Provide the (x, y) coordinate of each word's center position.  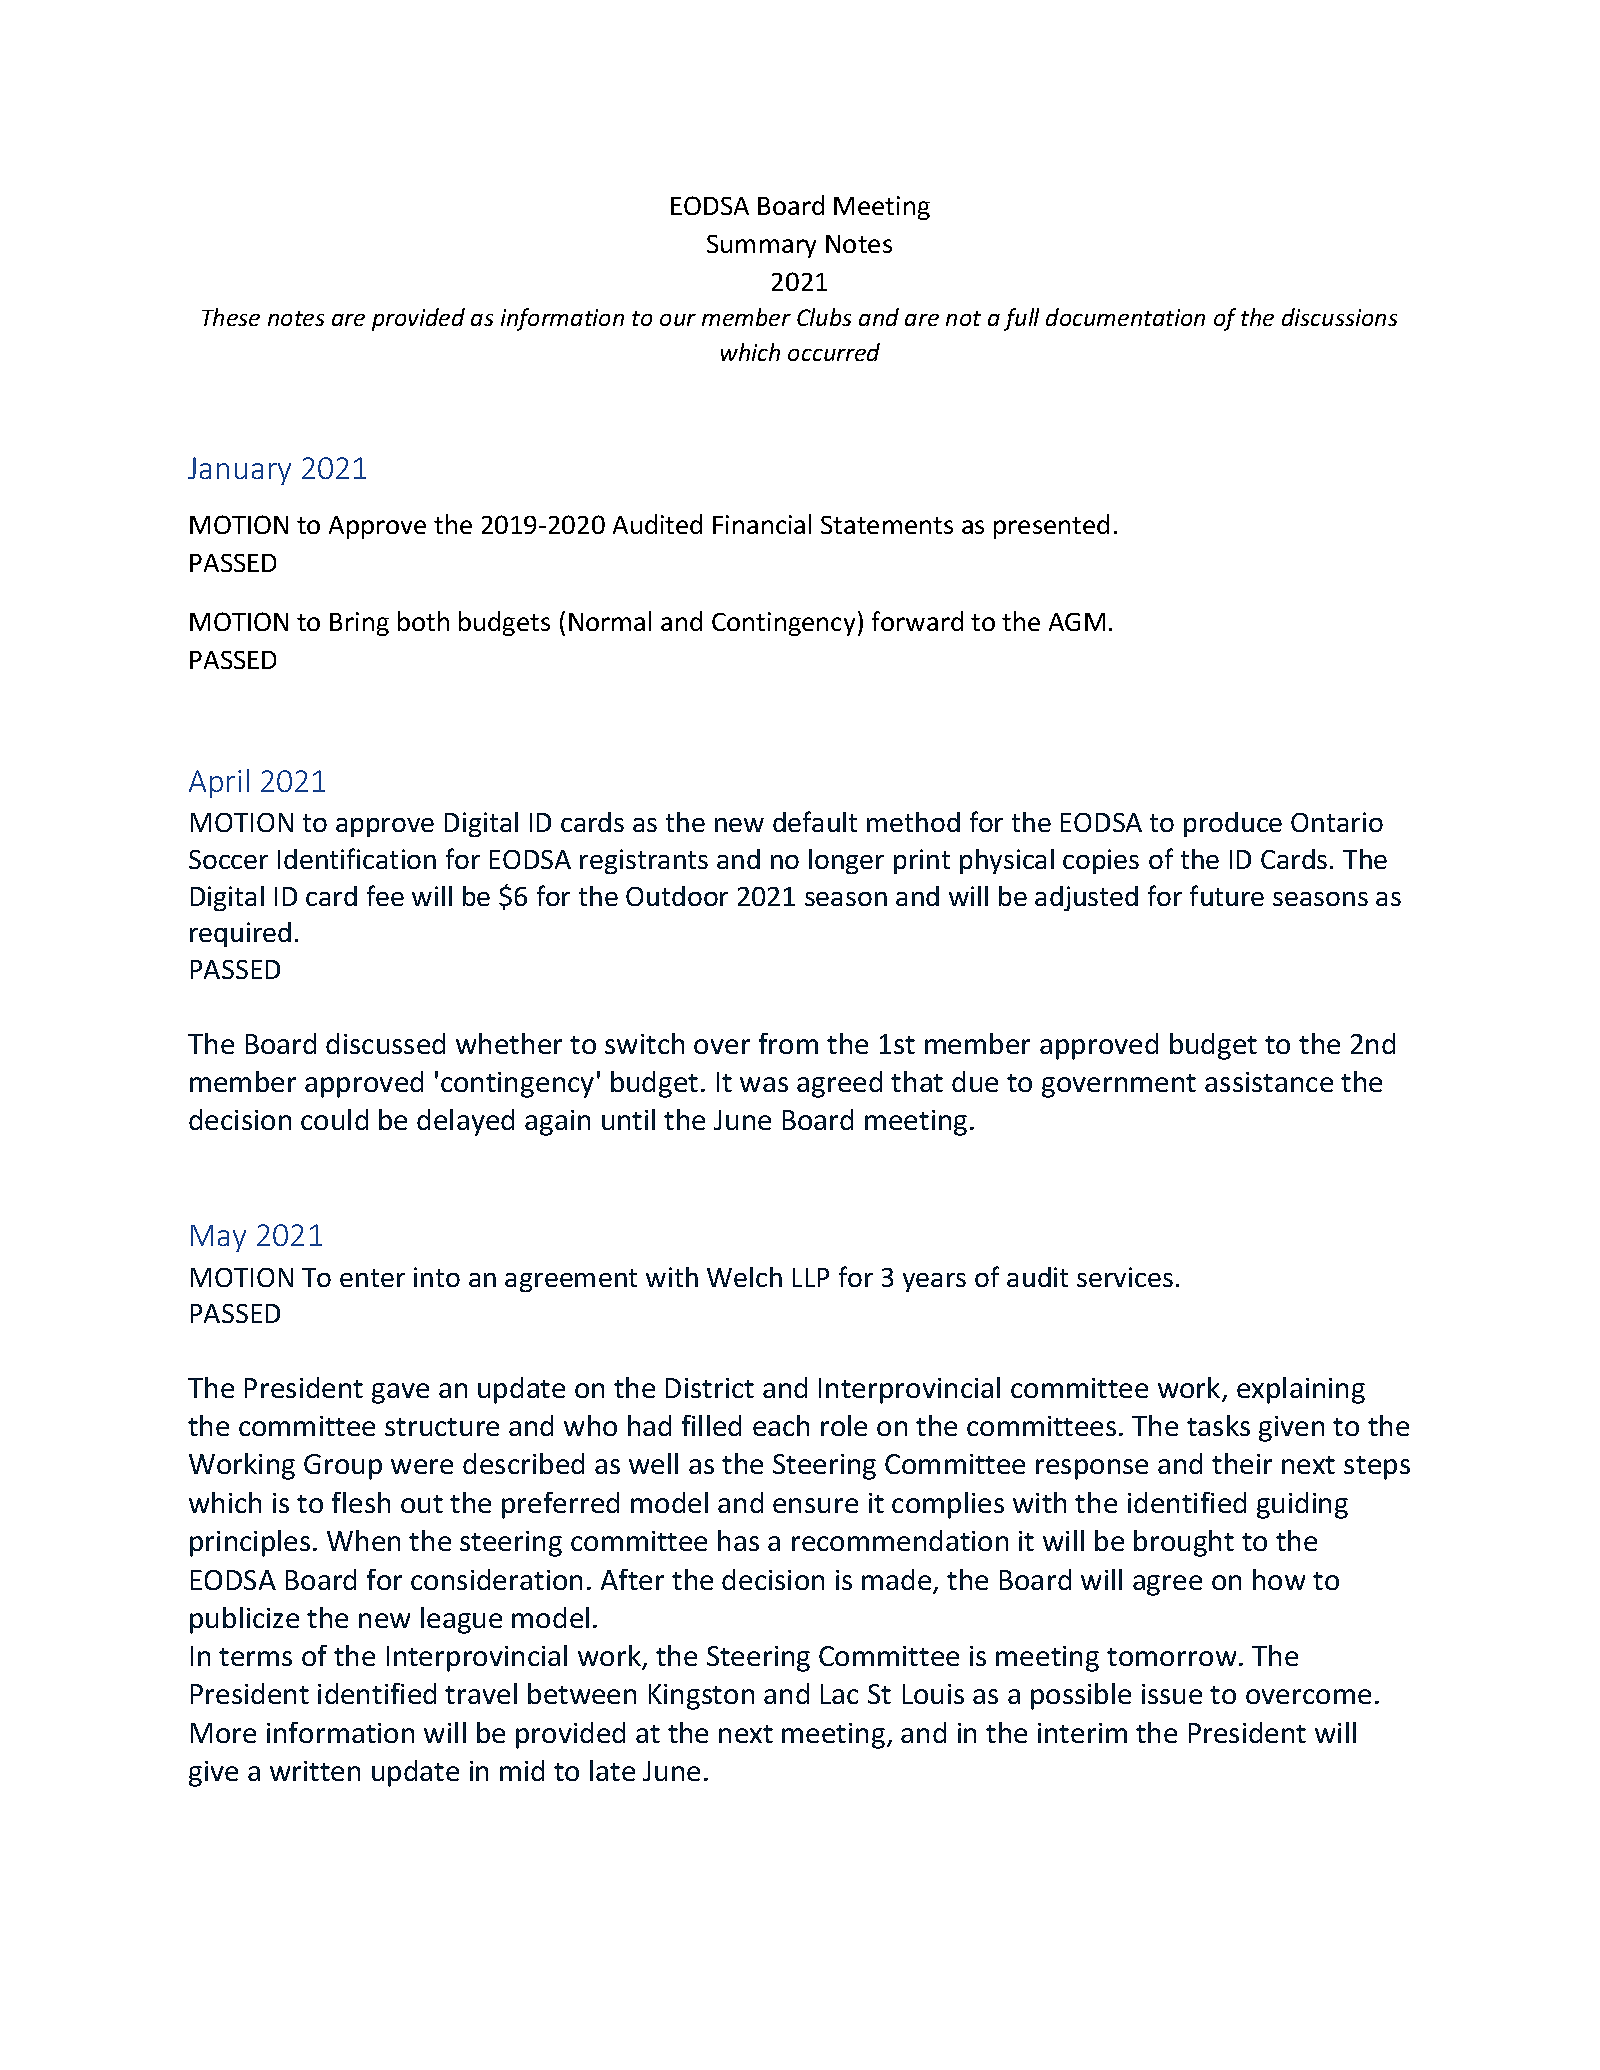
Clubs (824, 317)
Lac (839, 1694)
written (315, 1771)
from (788, 1043)
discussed (385, 1043)
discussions (1339, 317)
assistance (1269, 1082)
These (231, 317)
